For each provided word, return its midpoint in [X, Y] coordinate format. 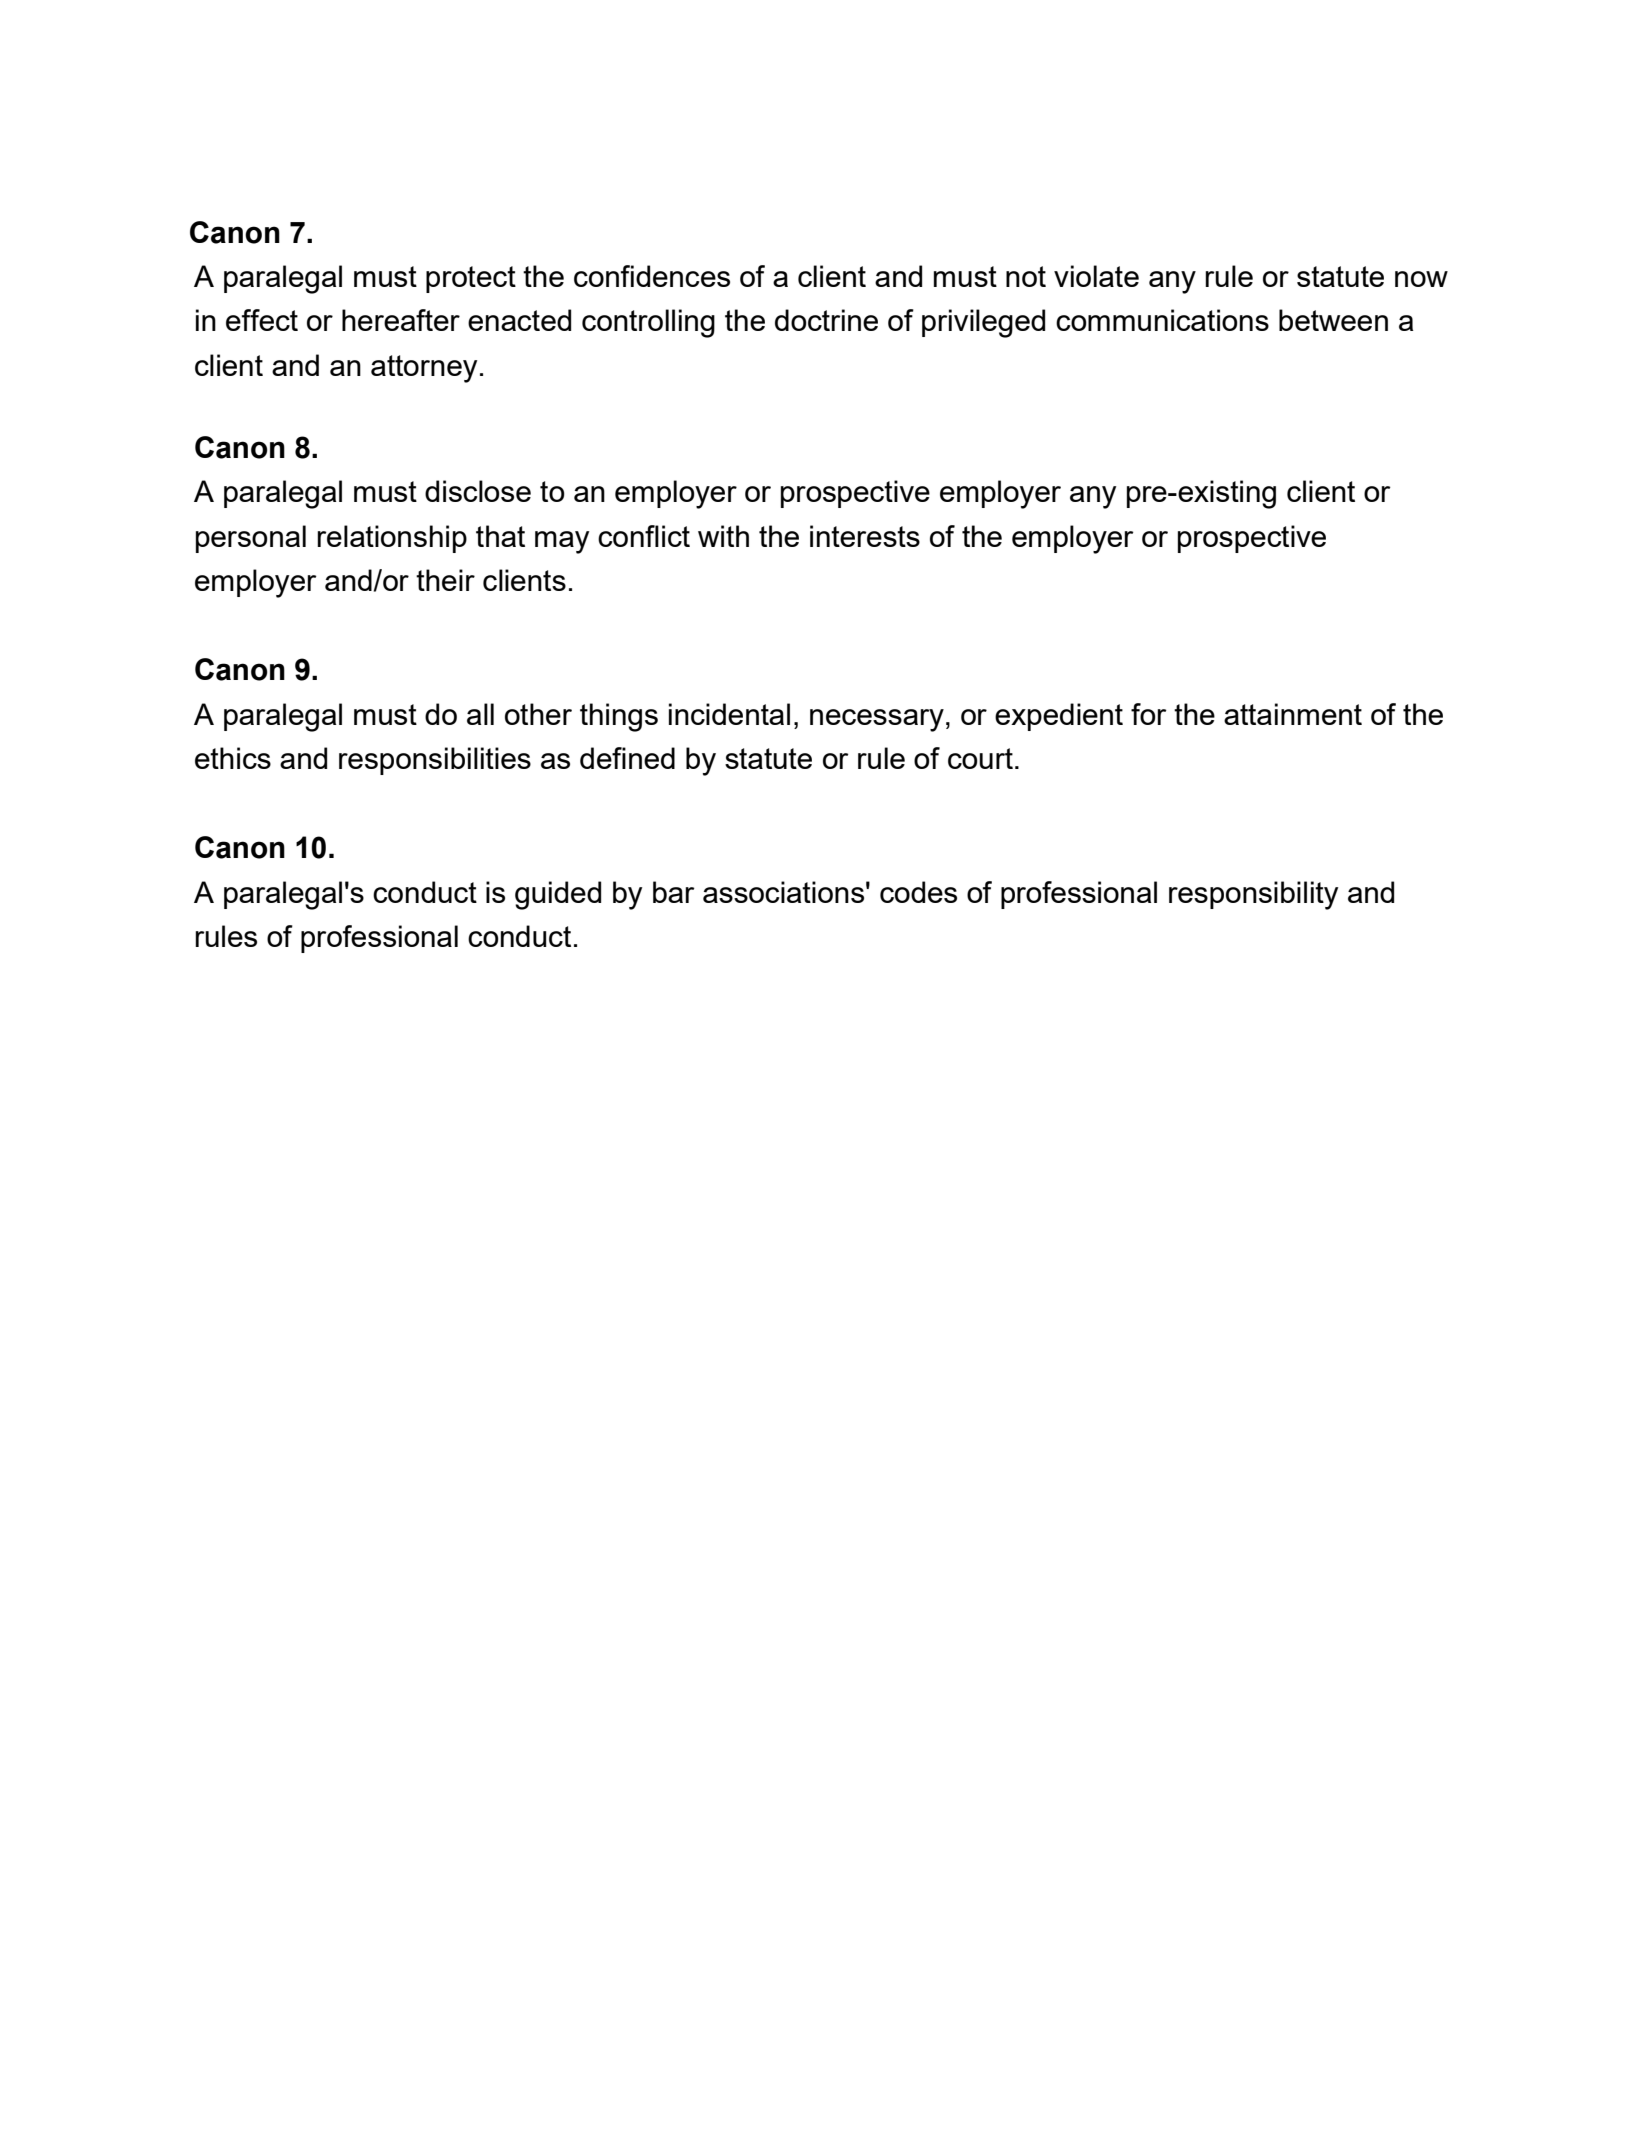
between [1333, 320]
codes [918, 892]
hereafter [401, 320]
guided [558, 895]
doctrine [826, 320]
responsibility [1253, 895]
